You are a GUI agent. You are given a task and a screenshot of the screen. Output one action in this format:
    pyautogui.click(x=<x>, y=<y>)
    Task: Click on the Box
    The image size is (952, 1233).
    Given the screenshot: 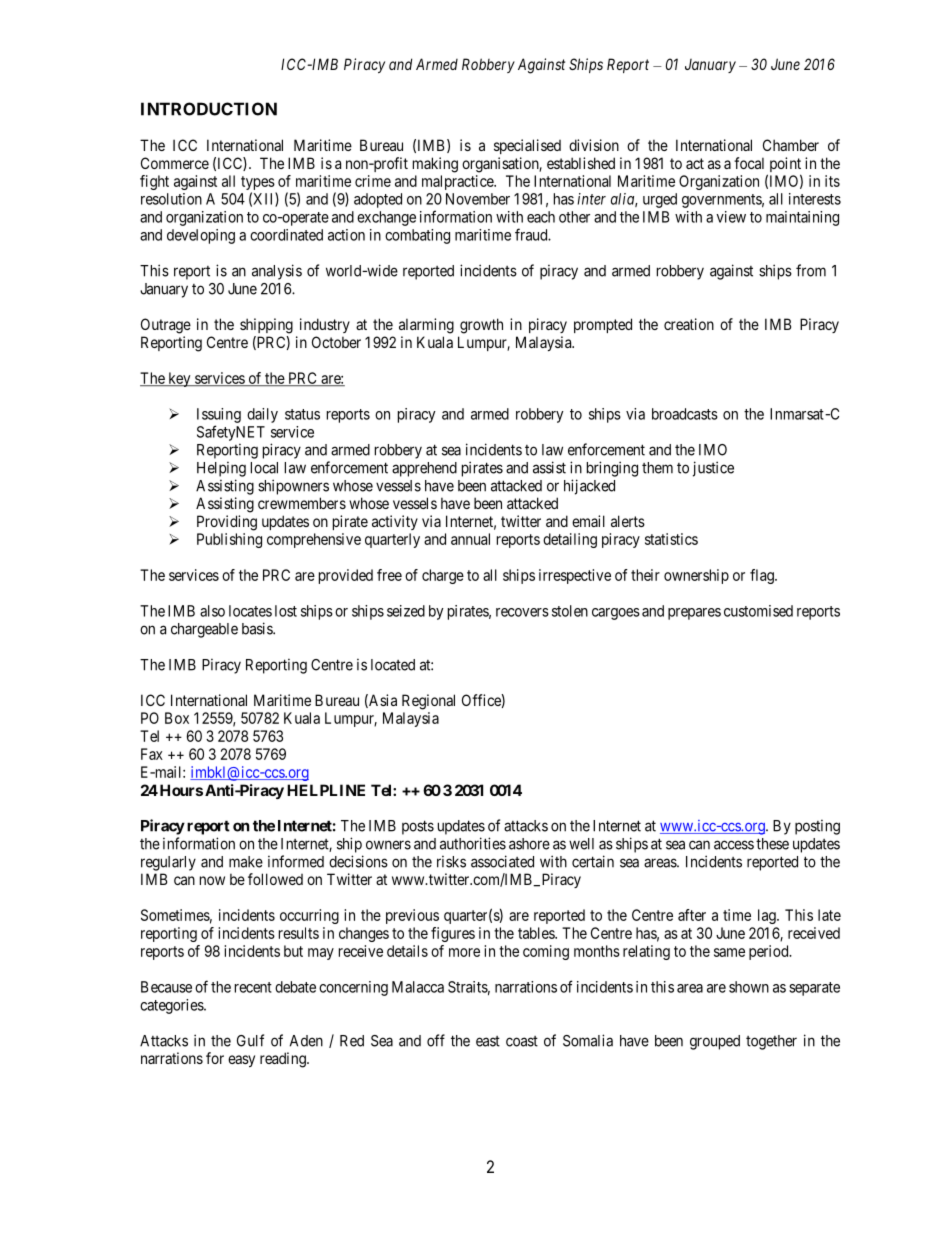 What is the action you would take?
    pyautogui.click(x=177, y=718)
